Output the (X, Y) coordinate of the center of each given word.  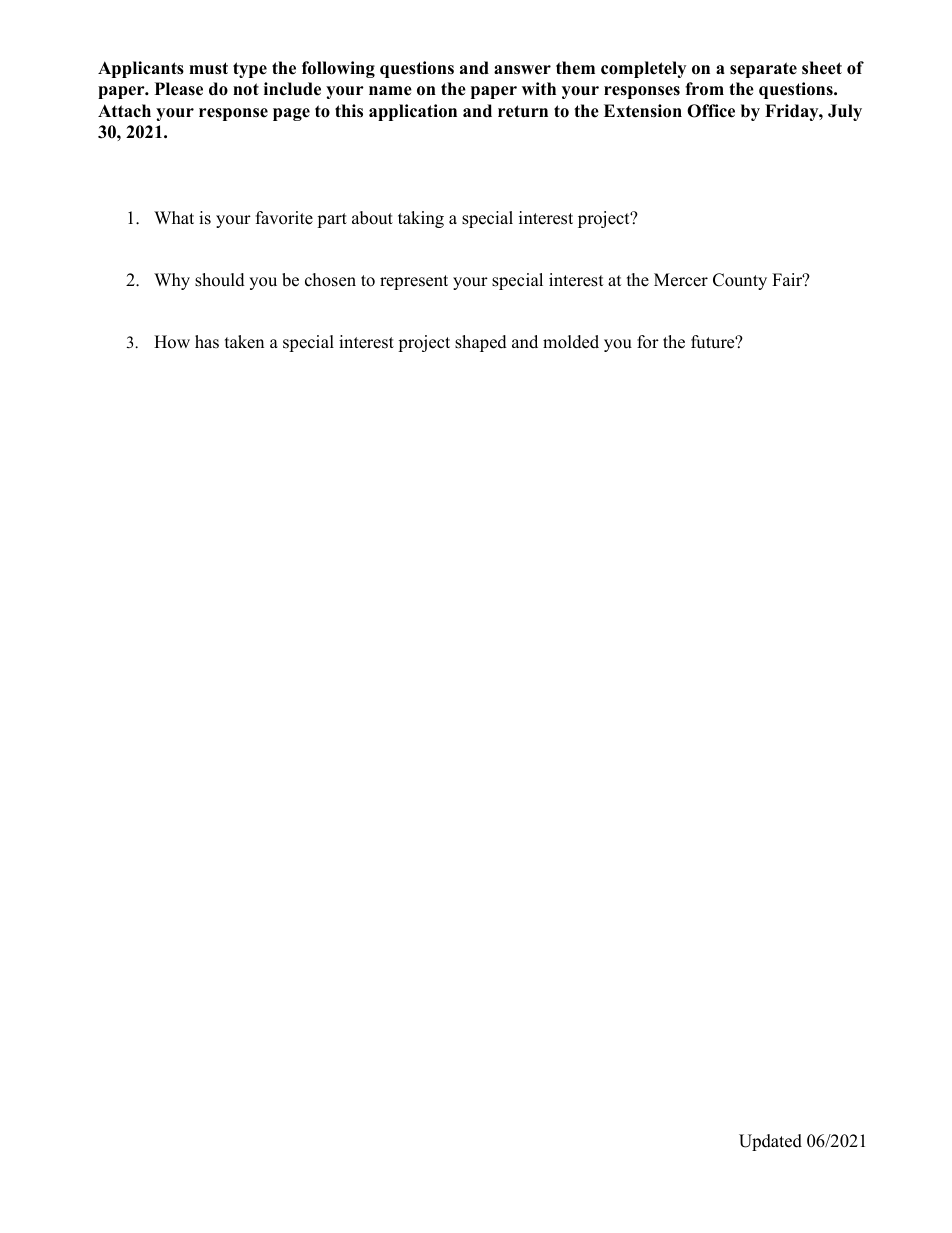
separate (763, 70)
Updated (770, 1142)
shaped (481, 343)
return (523, 111)
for (648, 342)
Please (179, 89)
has (207, 342)
